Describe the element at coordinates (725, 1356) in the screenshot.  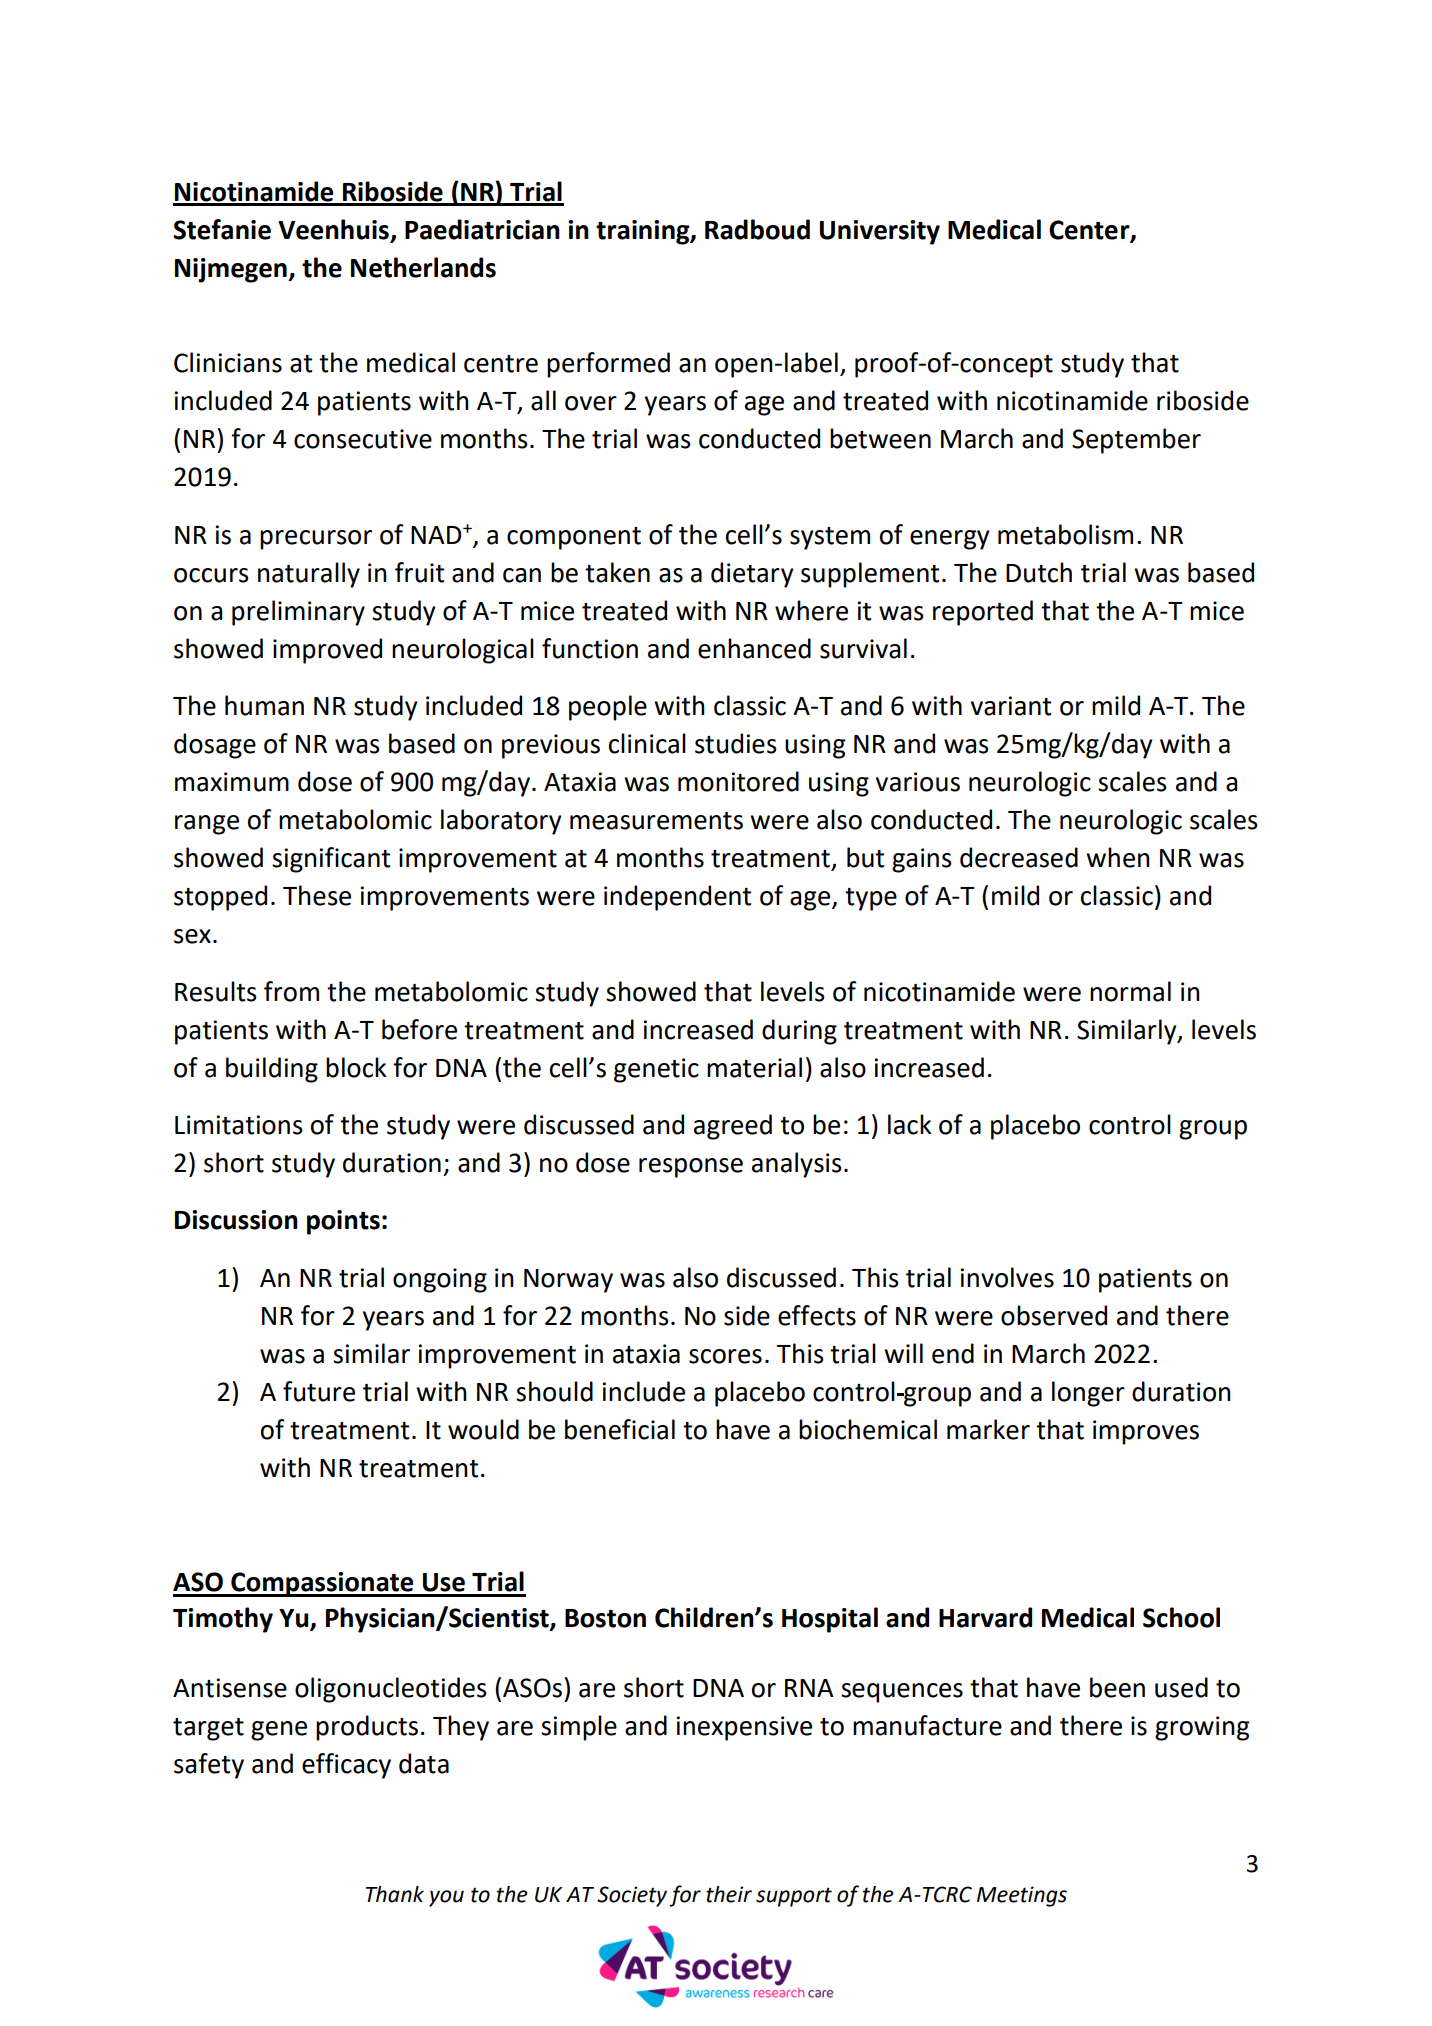
I see `scores` at that location.
